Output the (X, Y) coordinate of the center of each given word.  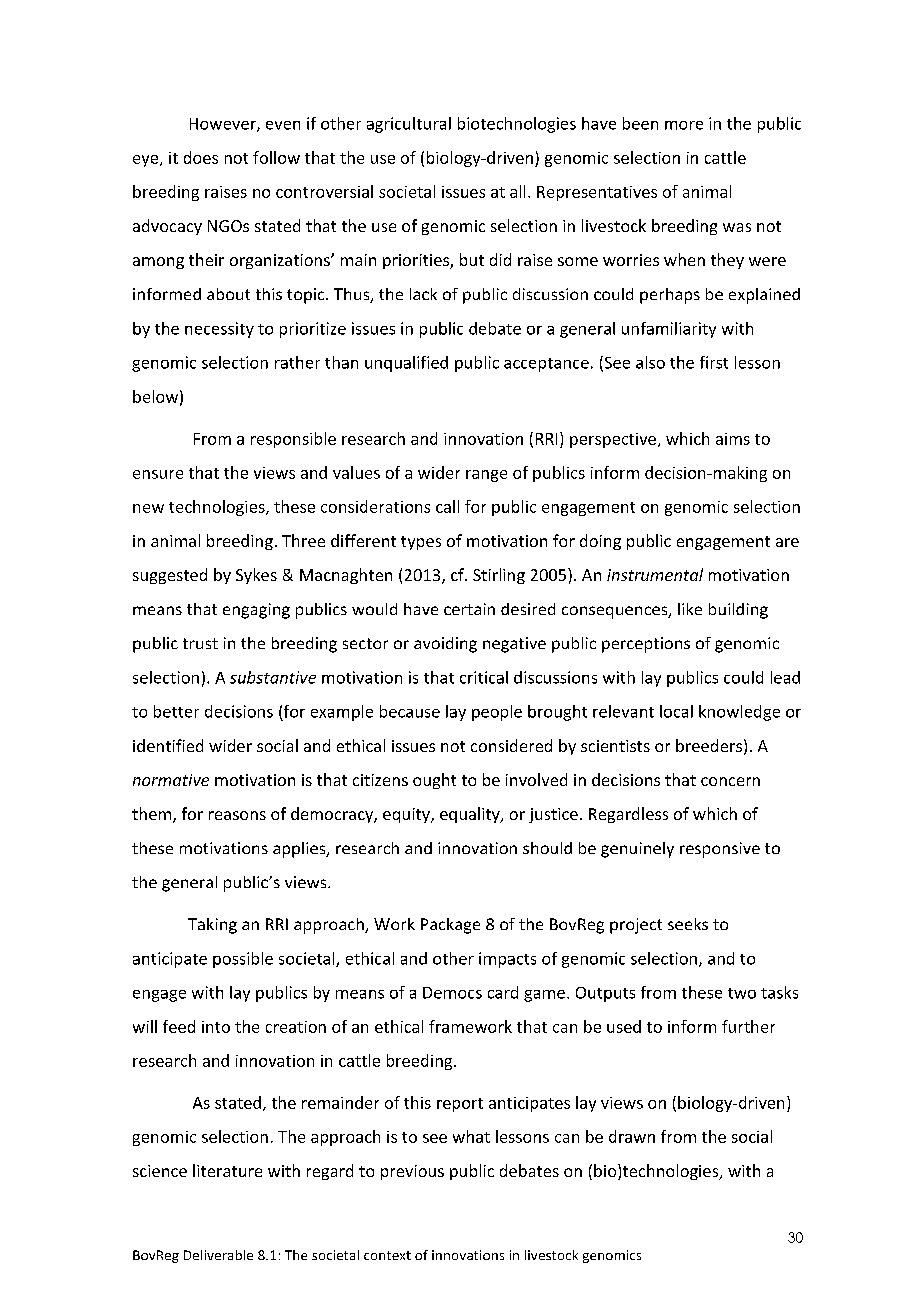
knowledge (739, 713)
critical (484, 677)
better (176, 711)
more (684, 125)
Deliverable (218, 1255)
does (201, 157)
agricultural (409, 125)
